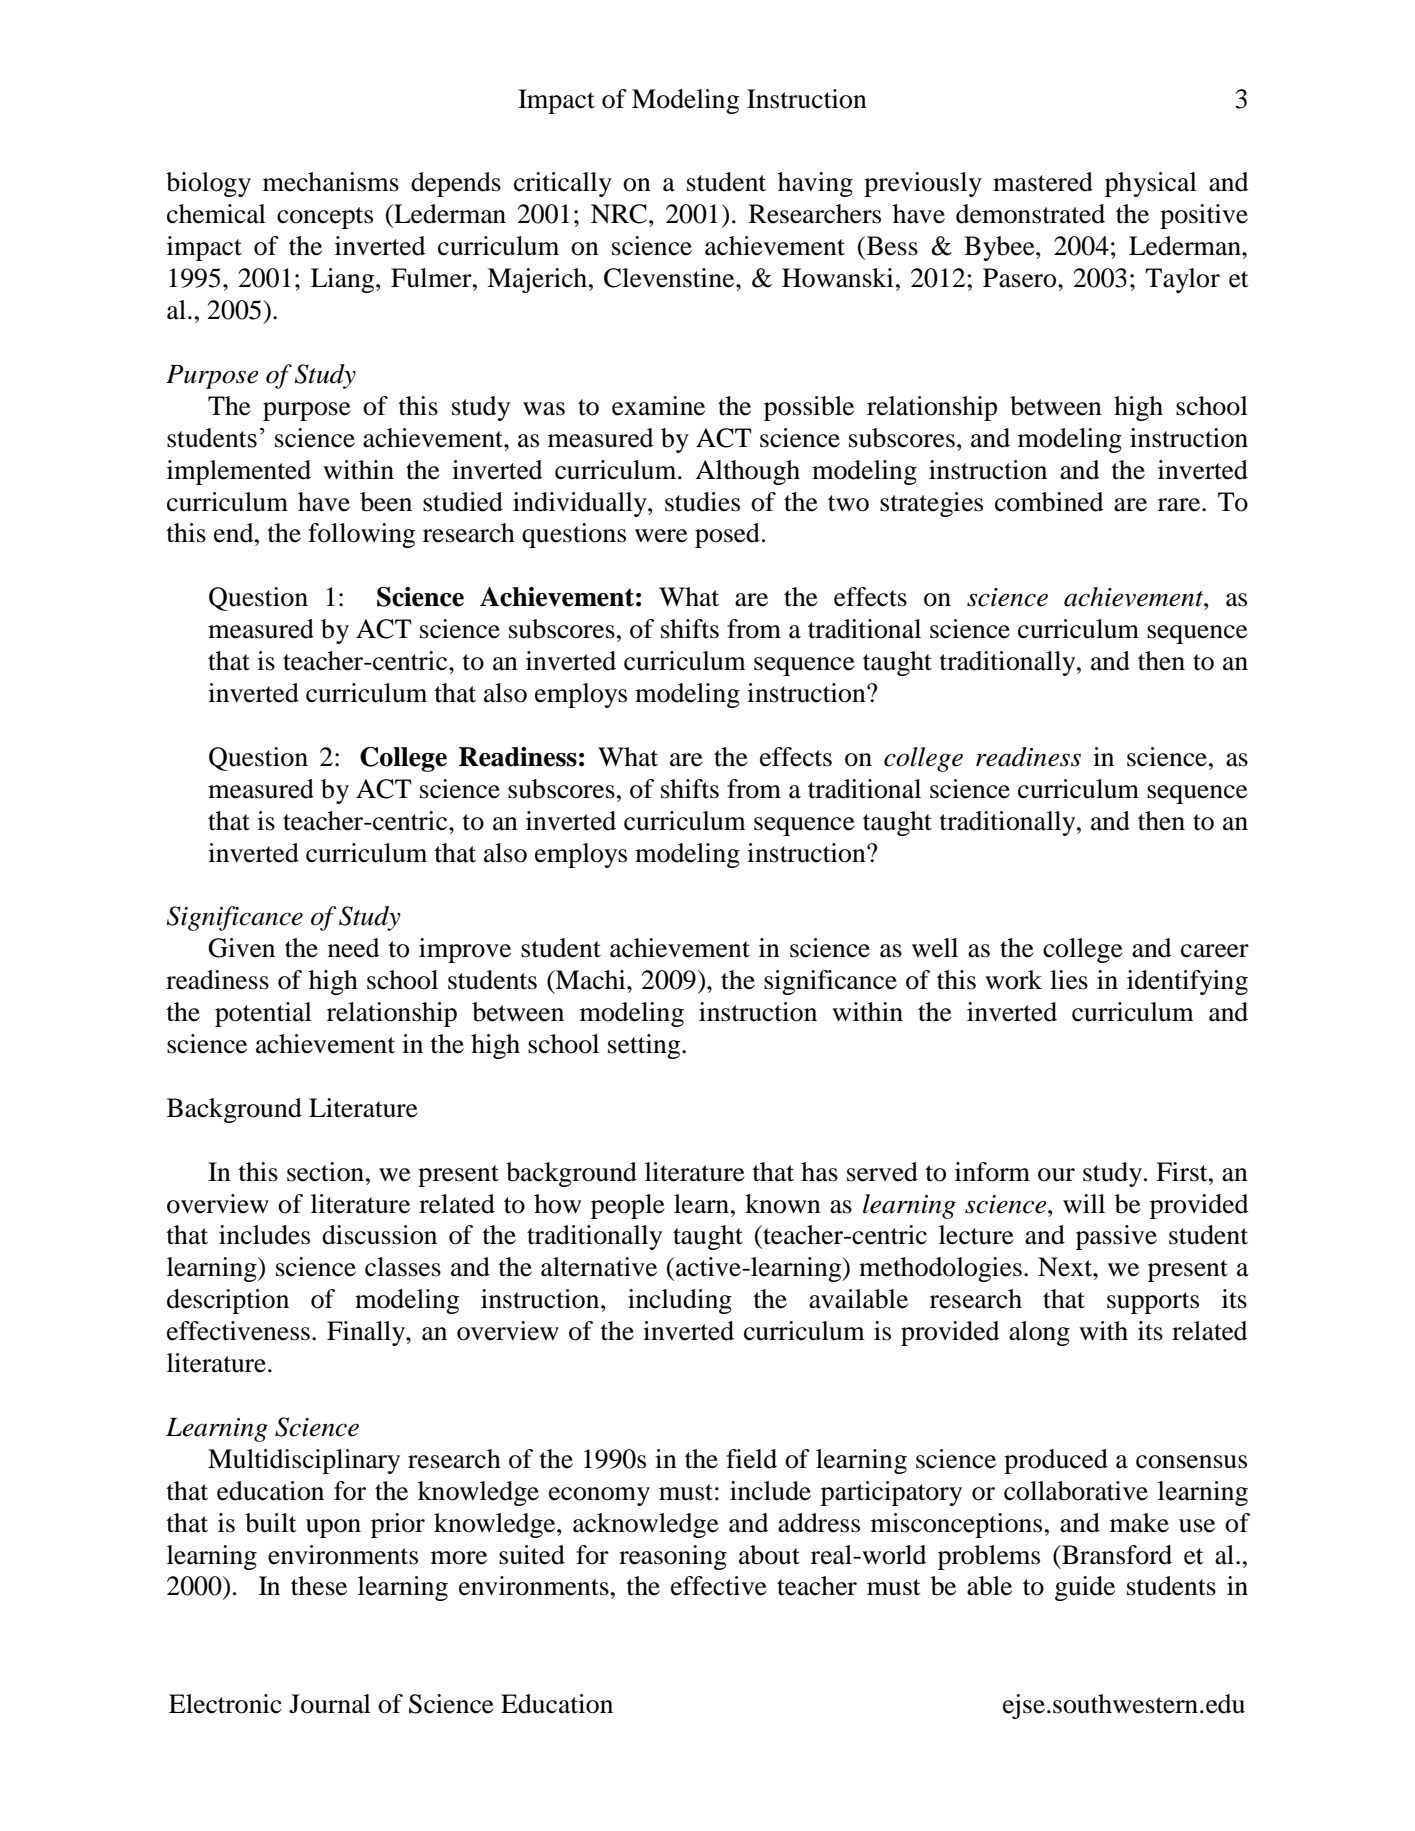 The width and height of the screenshot is (1415, 1831). I want to click on will, so click(1084, 1203).
